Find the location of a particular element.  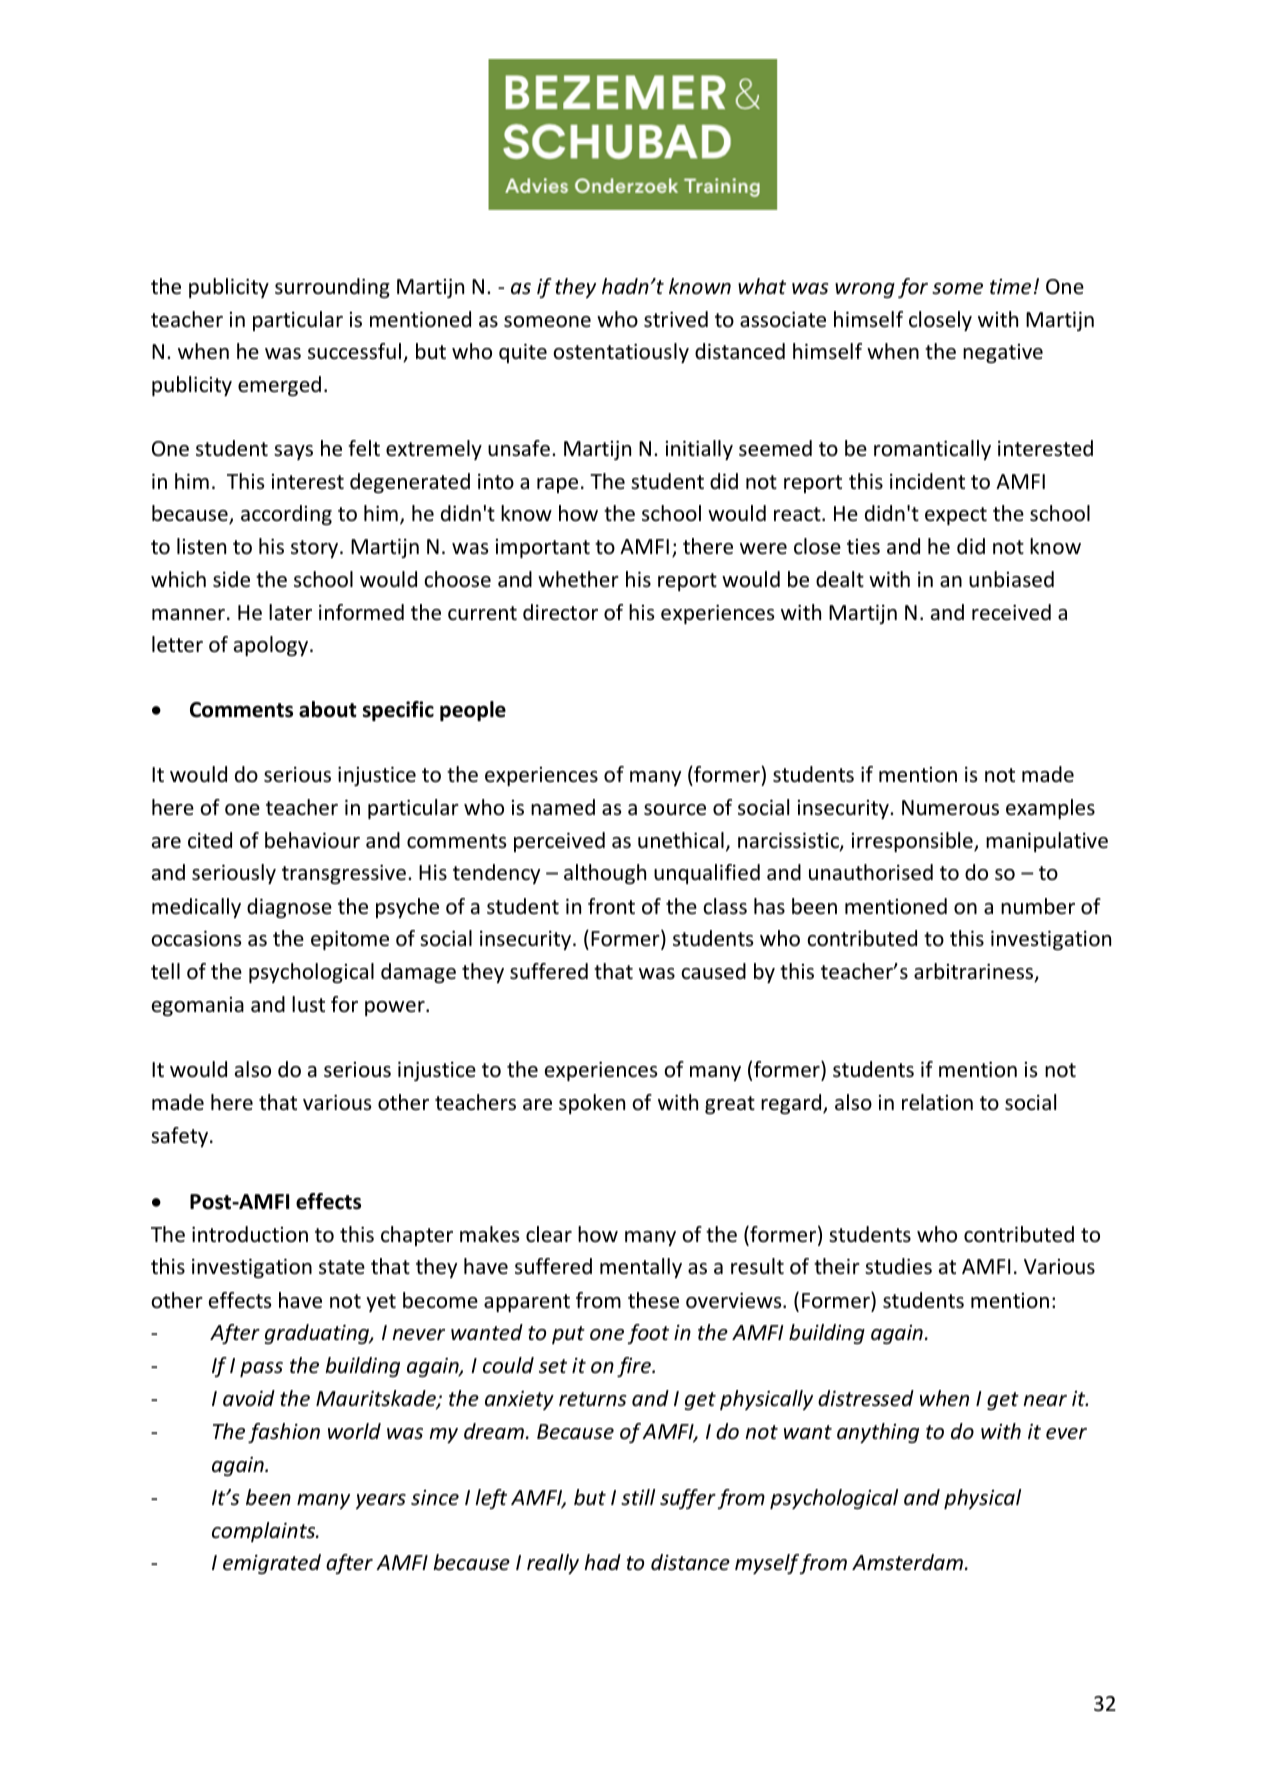

ostentatiously is located at coordinates (621, 353).
